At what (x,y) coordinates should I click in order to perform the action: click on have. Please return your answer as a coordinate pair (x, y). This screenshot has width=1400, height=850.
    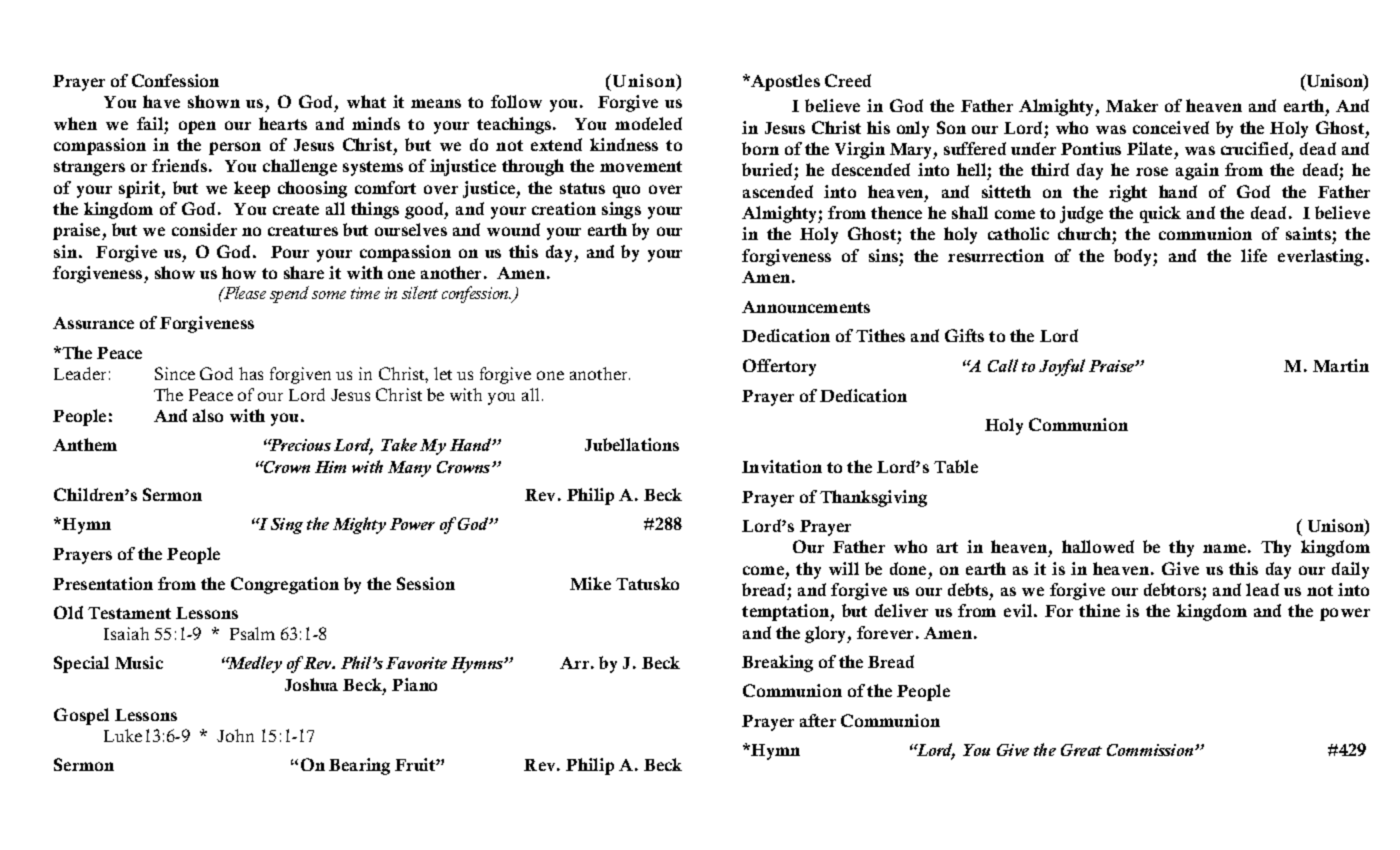
    Looking at the image, I should click on (161, 101).
